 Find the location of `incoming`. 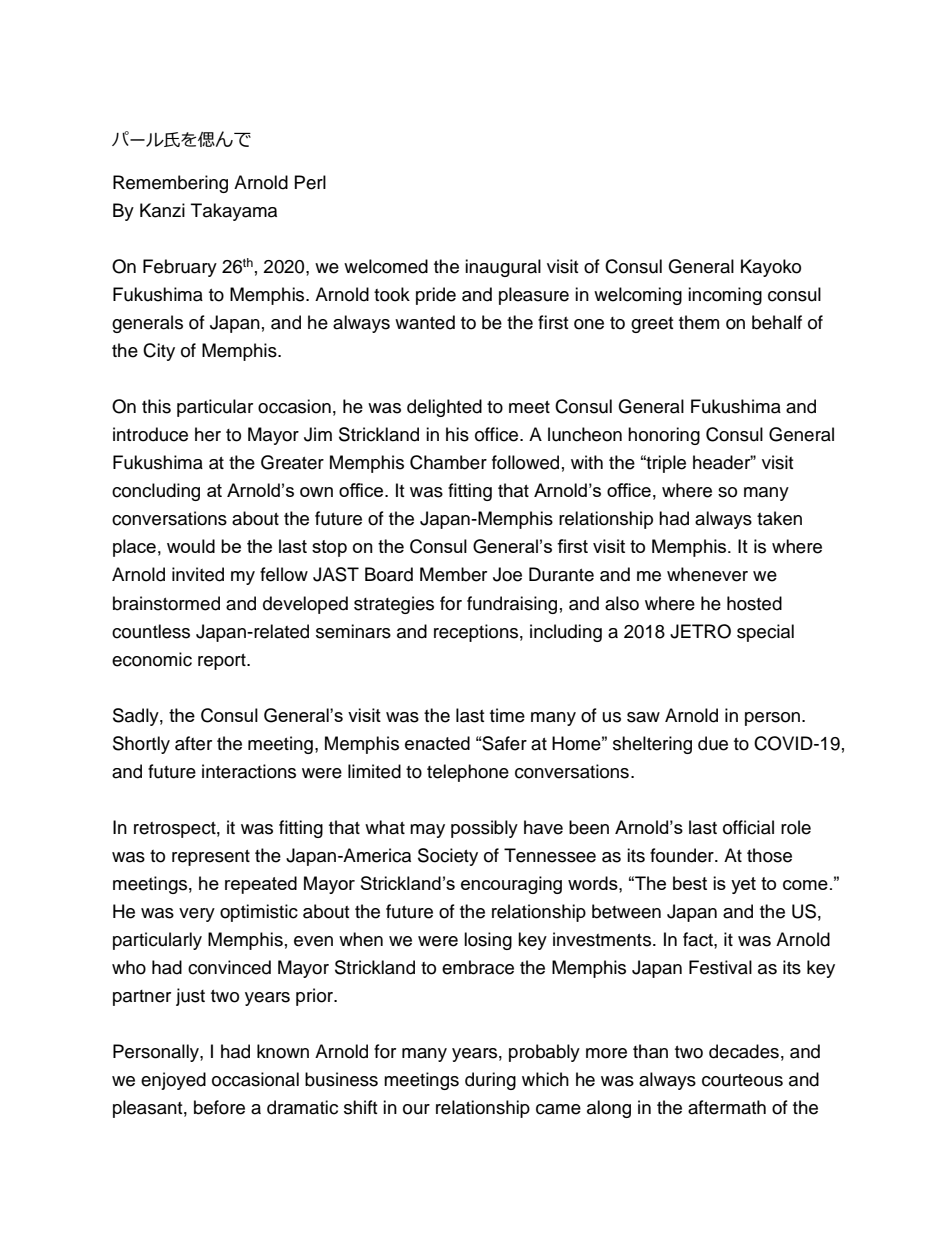

incoming is located at coordinates (725, 296).
